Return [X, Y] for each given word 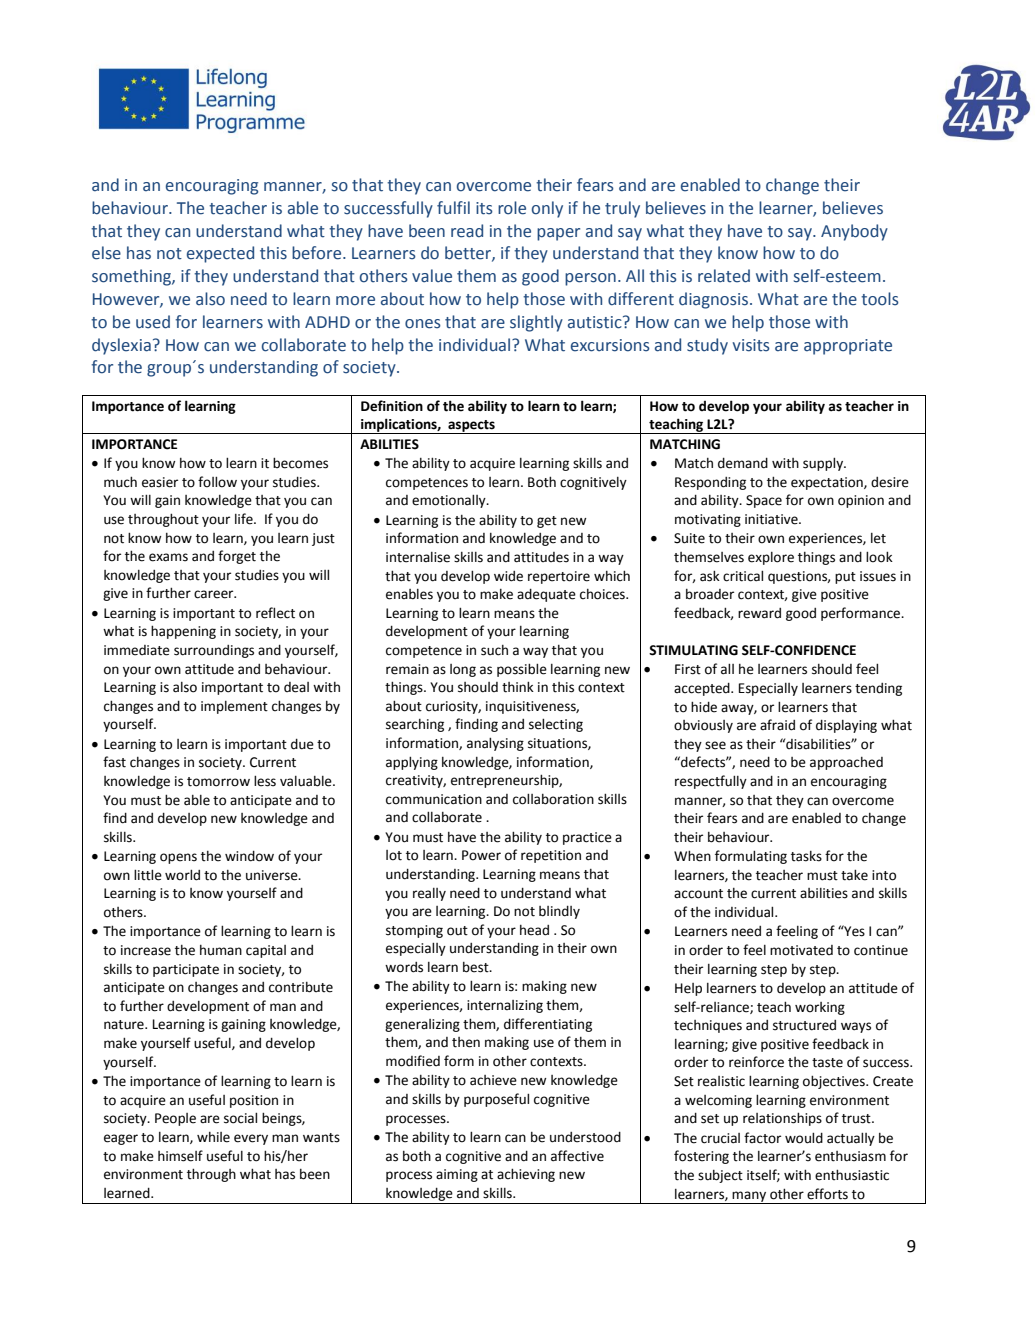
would [804, 1138]
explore [771, 558]
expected [220, 254]
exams [168, 557]
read [467, 231]
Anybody [854, 232]
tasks [806, 856]
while [213, 1137]
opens [178, 858]
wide [508, 576]
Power [481, 855]
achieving [526, 1175]
